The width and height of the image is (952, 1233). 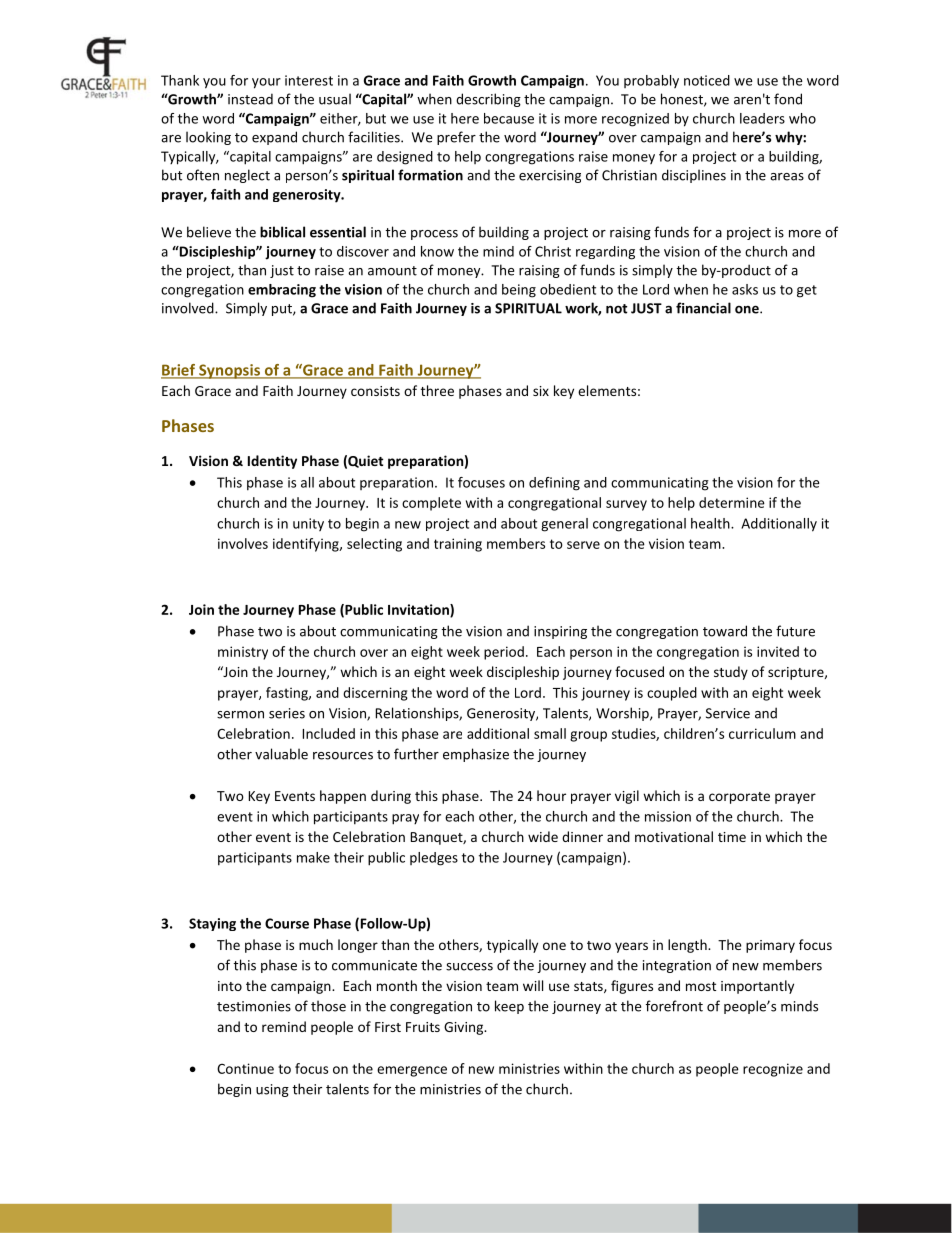 I want to click on six, so click(x=541, y=391).
